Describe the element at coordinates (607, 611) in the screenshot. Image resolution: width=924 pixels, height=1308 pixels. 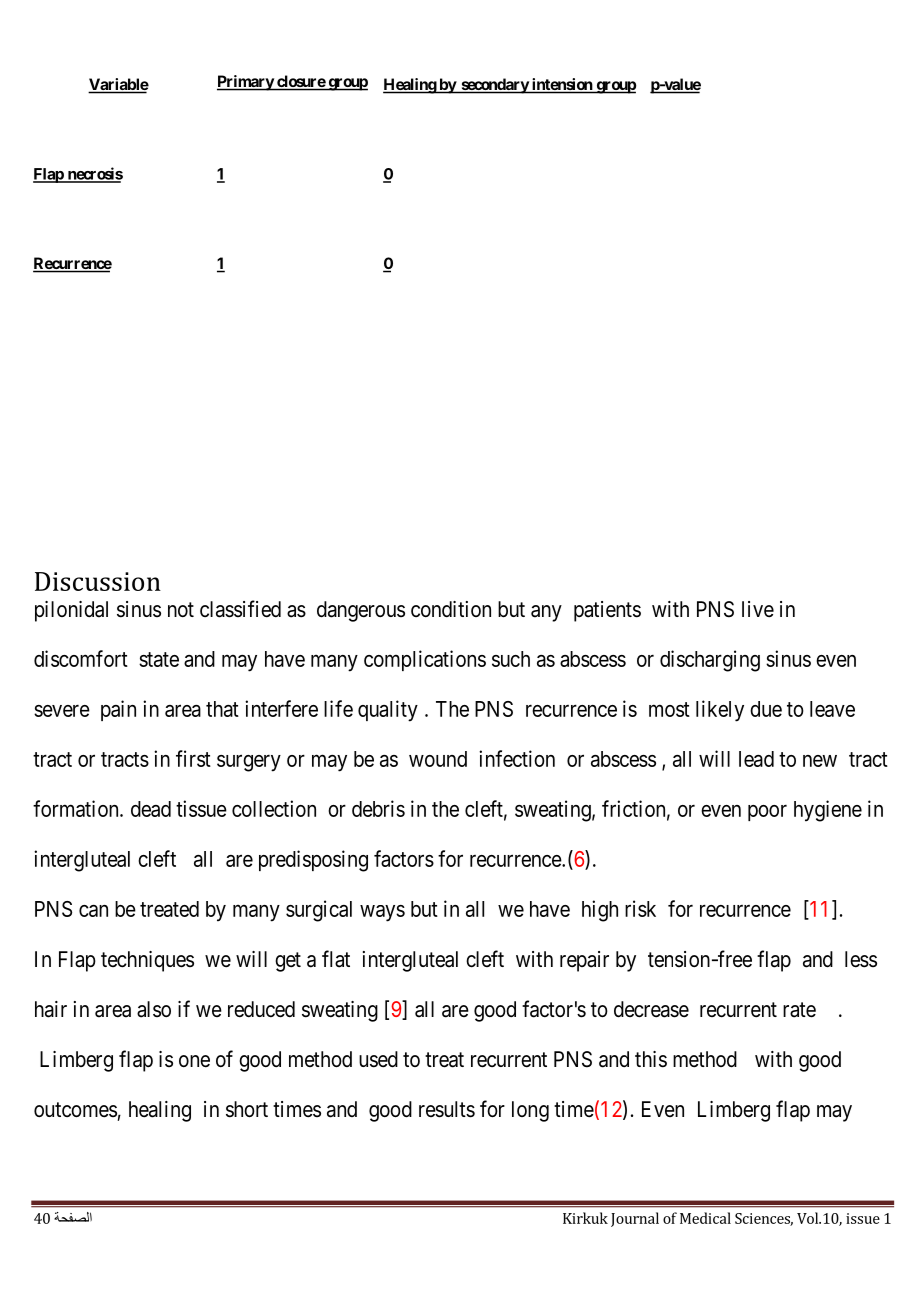
I see `patients` at that location.
